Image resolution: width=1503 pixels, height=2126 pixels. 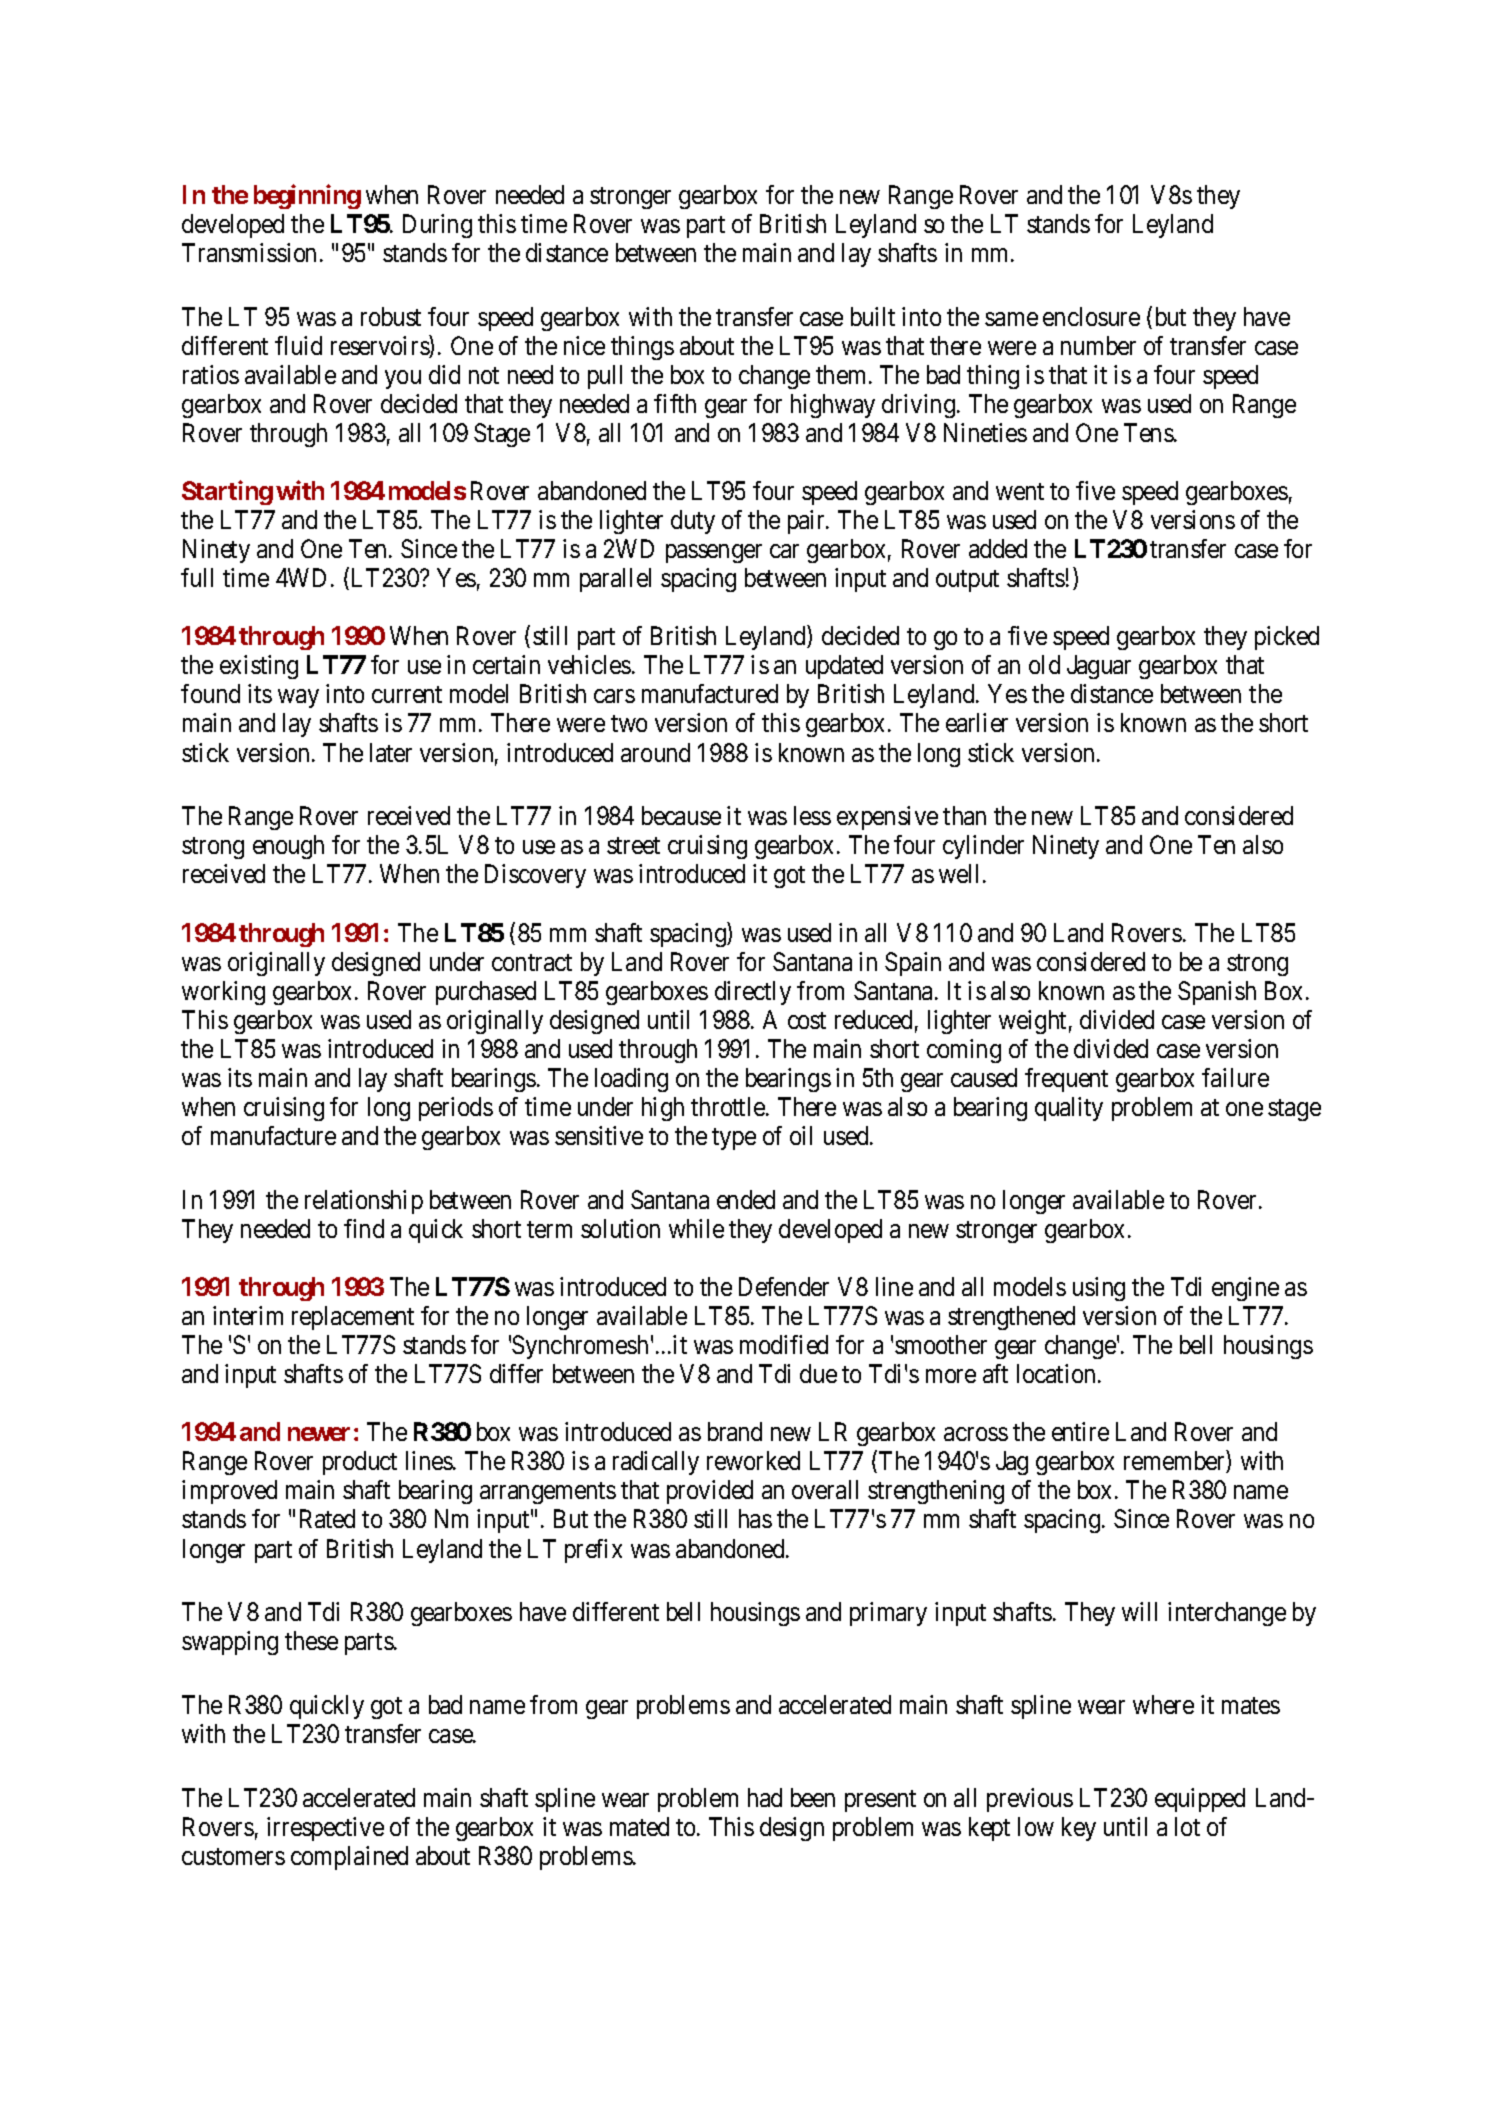 What do you see at coordinates (1091, 316) in the screenshot?
I see `enclosure` at bounding box center [1091, 316].
